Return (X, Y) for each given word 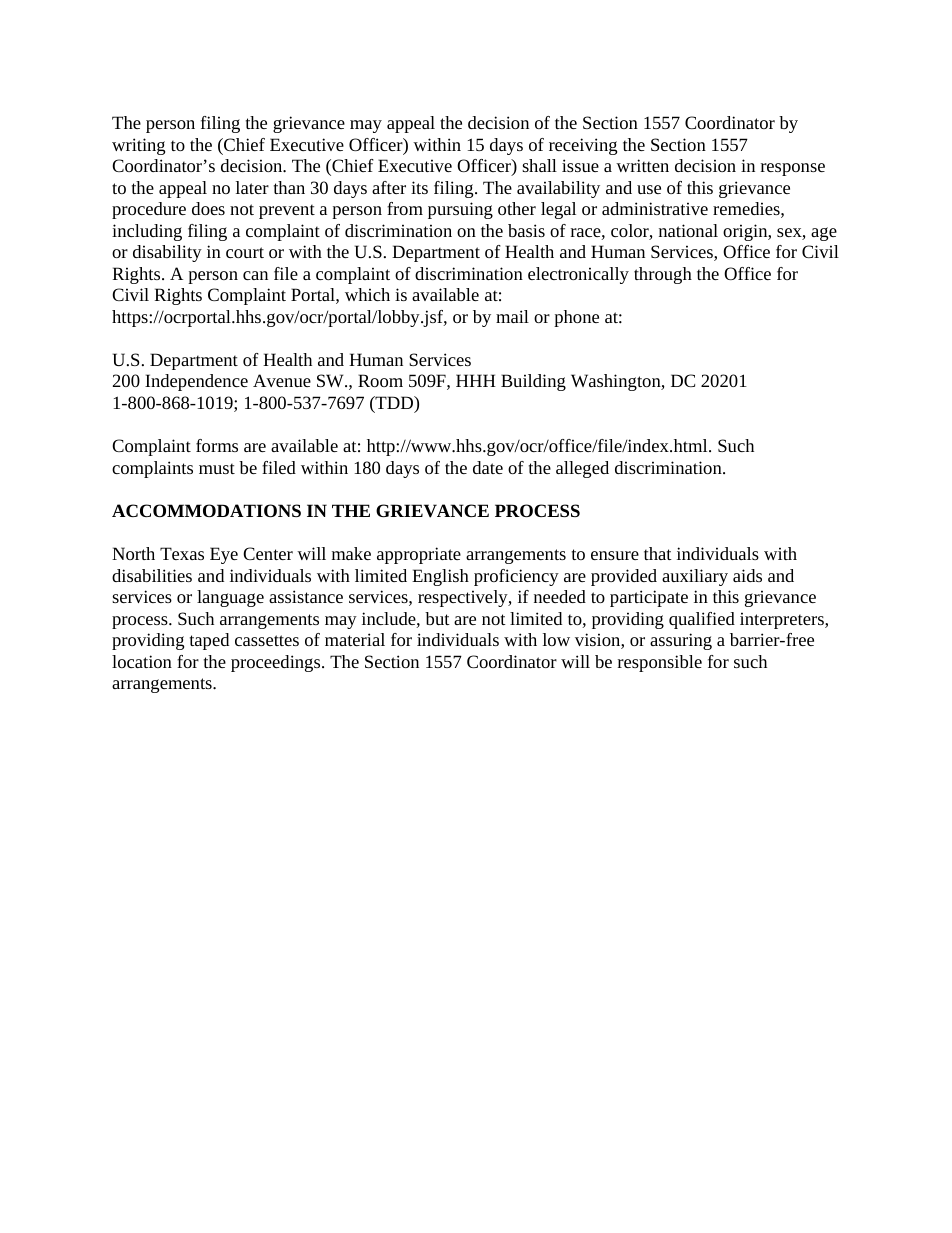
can (255, 275)
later (252, 187)
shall (539, 165)
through (663, 275)
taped (209, 641)
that (658, 553)
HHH (476, 380)
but (437, 618)
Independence (196, 382)
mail (512, 316)
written (642, 165)
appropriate (419, 555)
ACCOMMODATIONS (206, 510)
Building (533, 382)
